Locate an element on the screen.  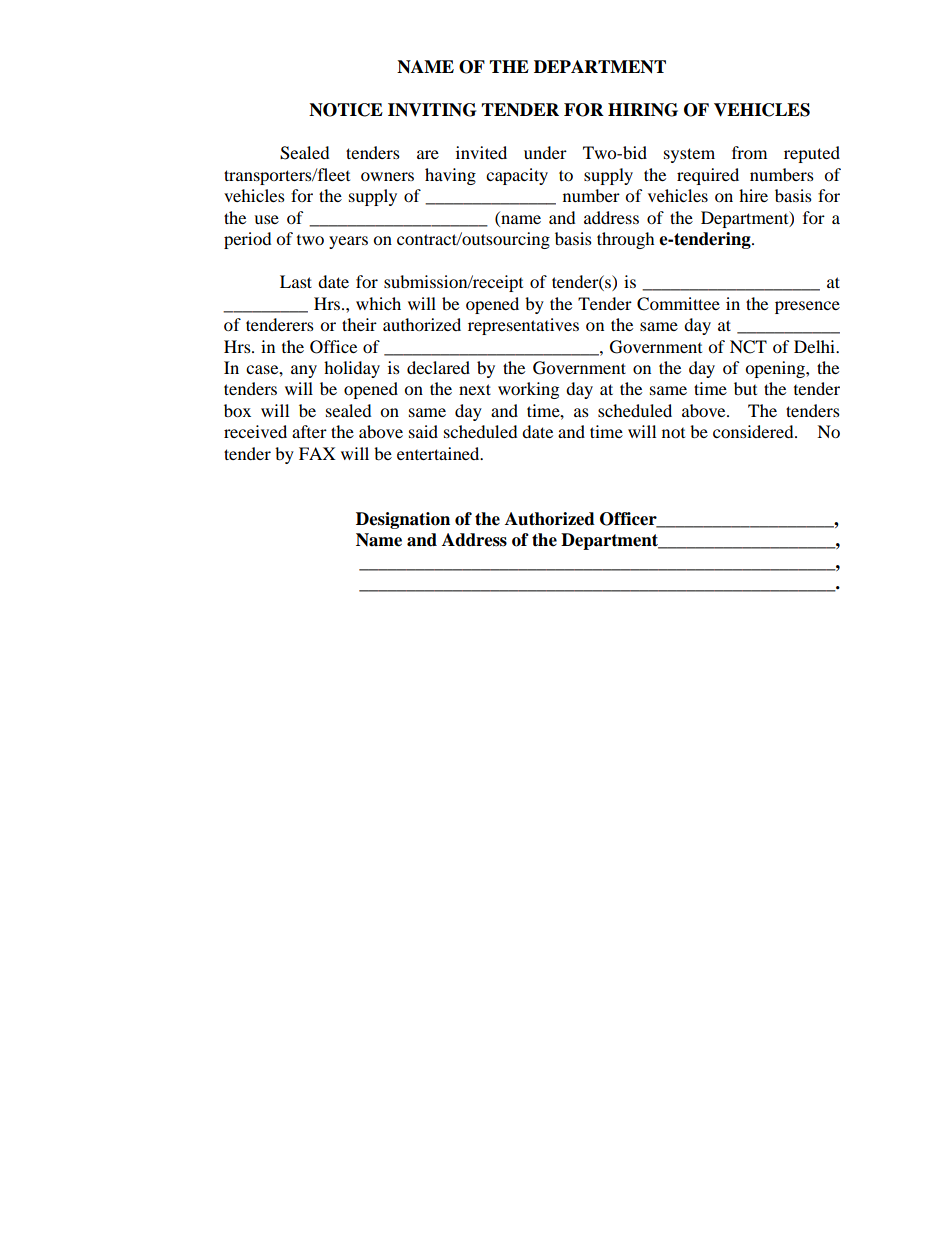
from is located at coordinates (749, 152).
